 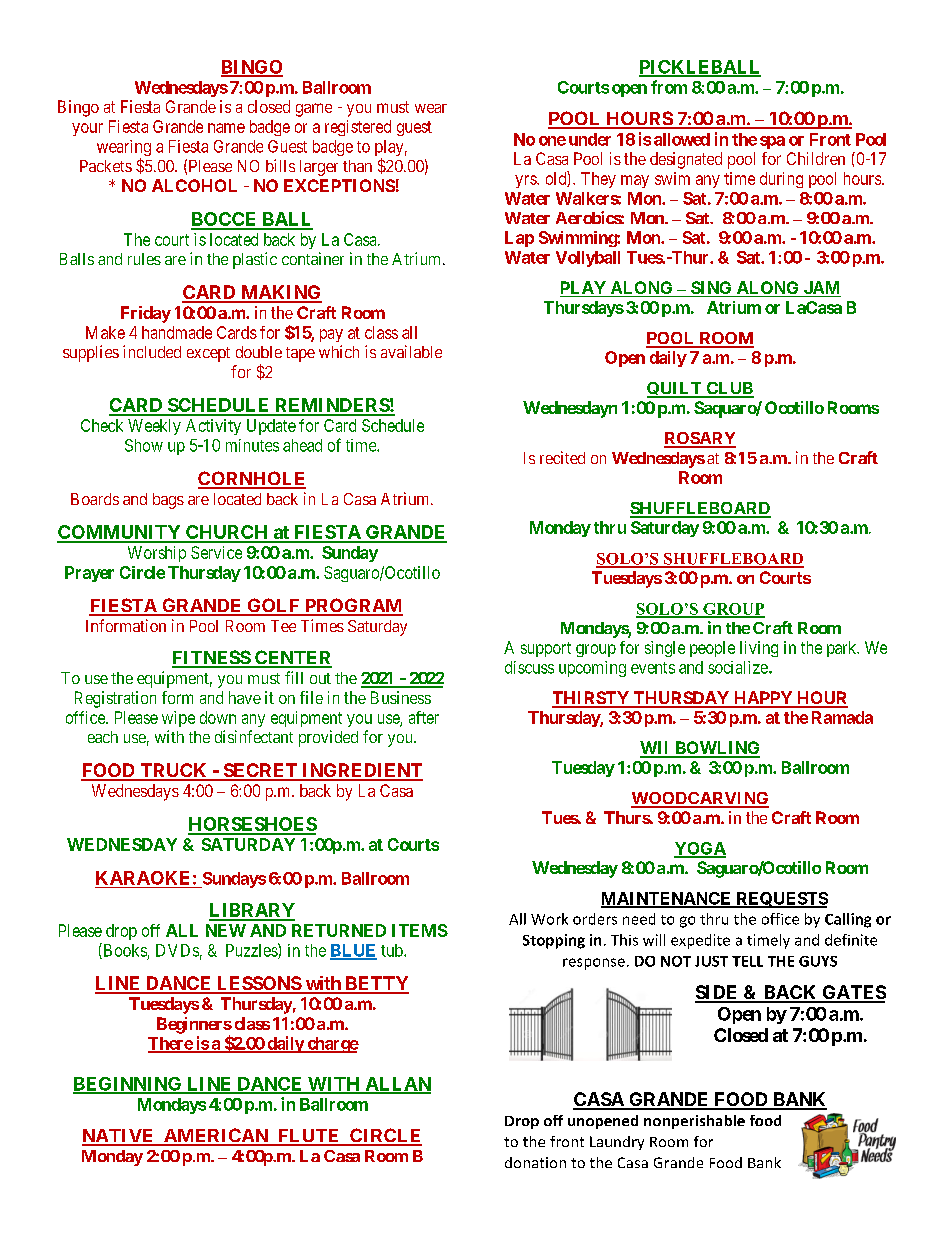 I want to click on recited, so click(x=562, y=457).
